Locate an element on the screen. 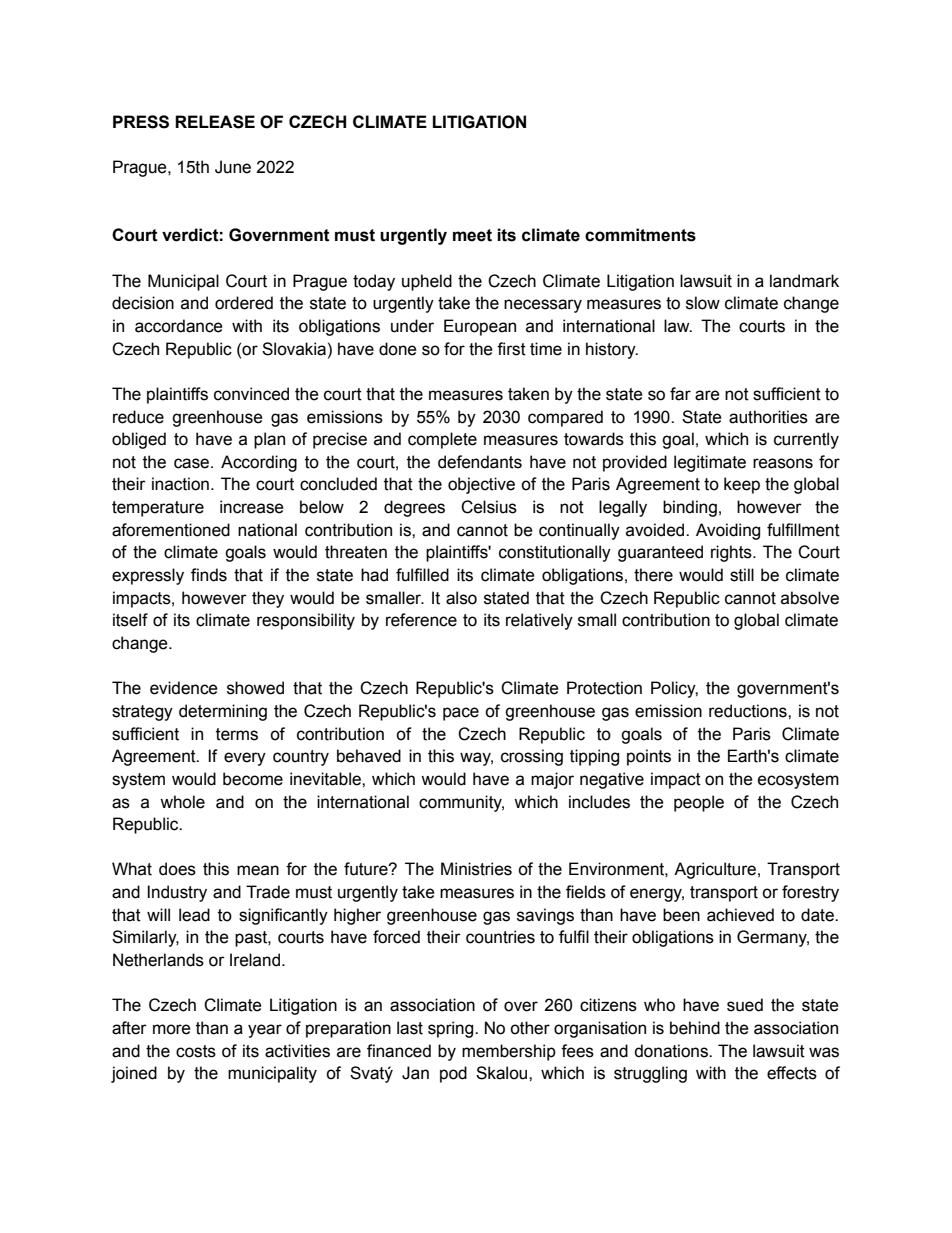 Image resolution: width=952 pixels, height=1233 pixels. terms is located at coordinates (237, 734).
